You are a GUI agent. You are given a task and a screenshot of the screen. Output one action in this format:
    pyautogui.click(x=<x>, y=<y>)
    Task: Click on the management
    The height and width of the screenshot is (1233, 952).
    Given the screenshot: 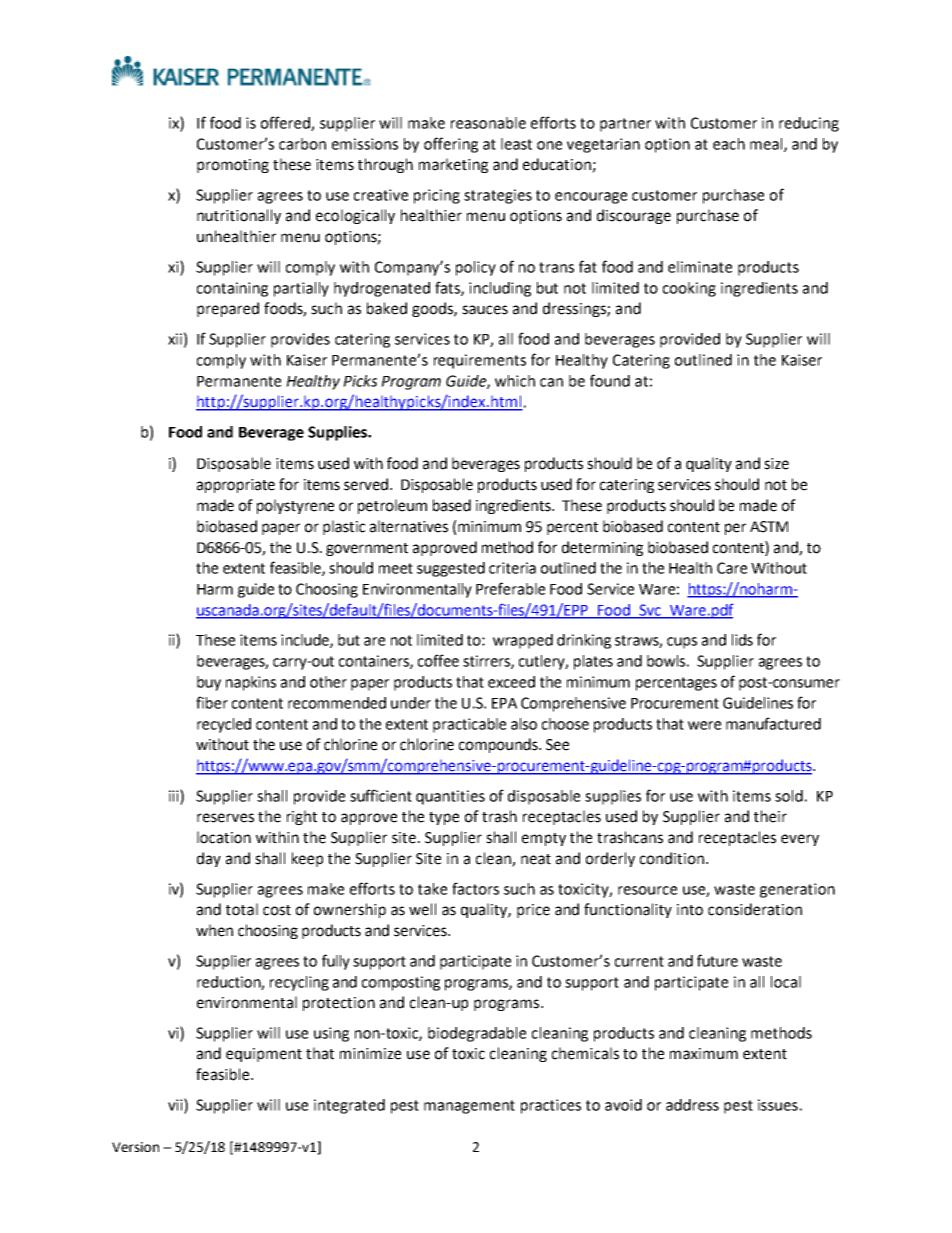 What is the action you would take?
    pyautogui.click(x=469, y=1107)
